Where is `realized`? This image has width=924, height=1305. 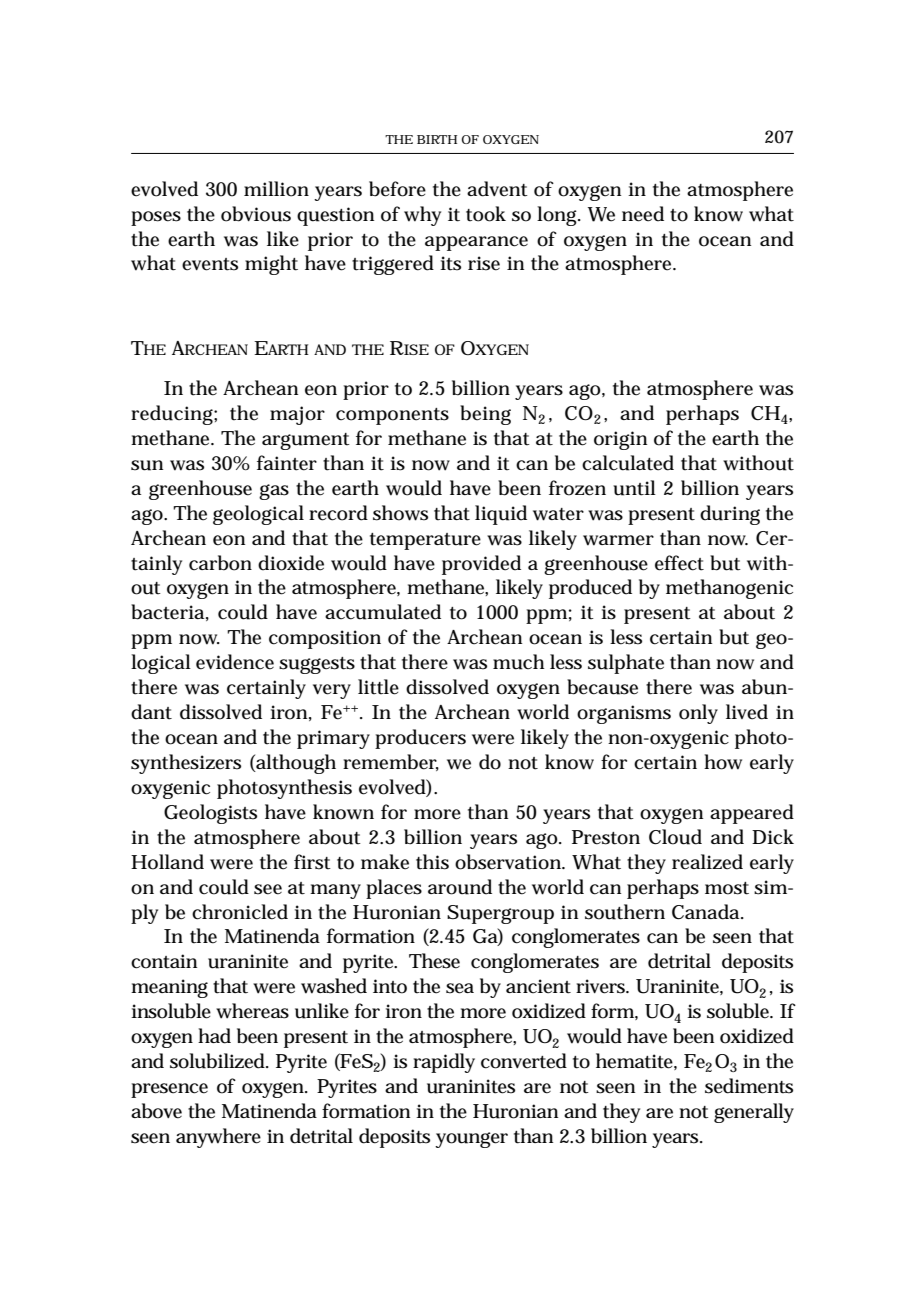
realized is located at coordinates (707, 862).
